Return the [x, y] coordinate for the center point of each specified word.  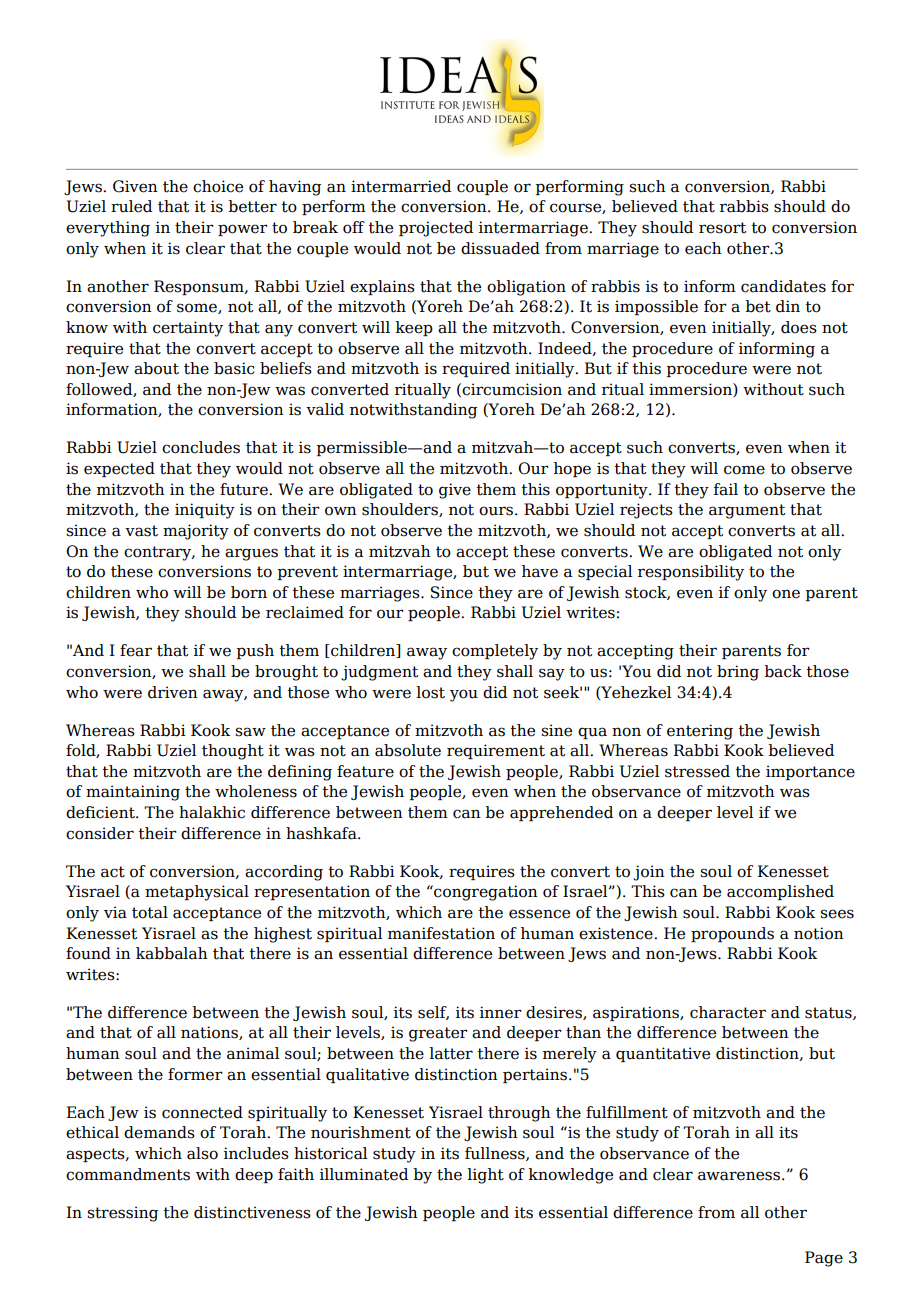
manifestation [441, 933]
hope [572, 469]
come [744, 470]
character [728, 1012]
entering [700, 732]
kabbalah [172, 953]
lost [430, 692]
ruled [131, 206]
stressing [122, 1214]
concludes [201, 447]
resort [722, 228]
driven [173, 692]
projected [436, 229]
